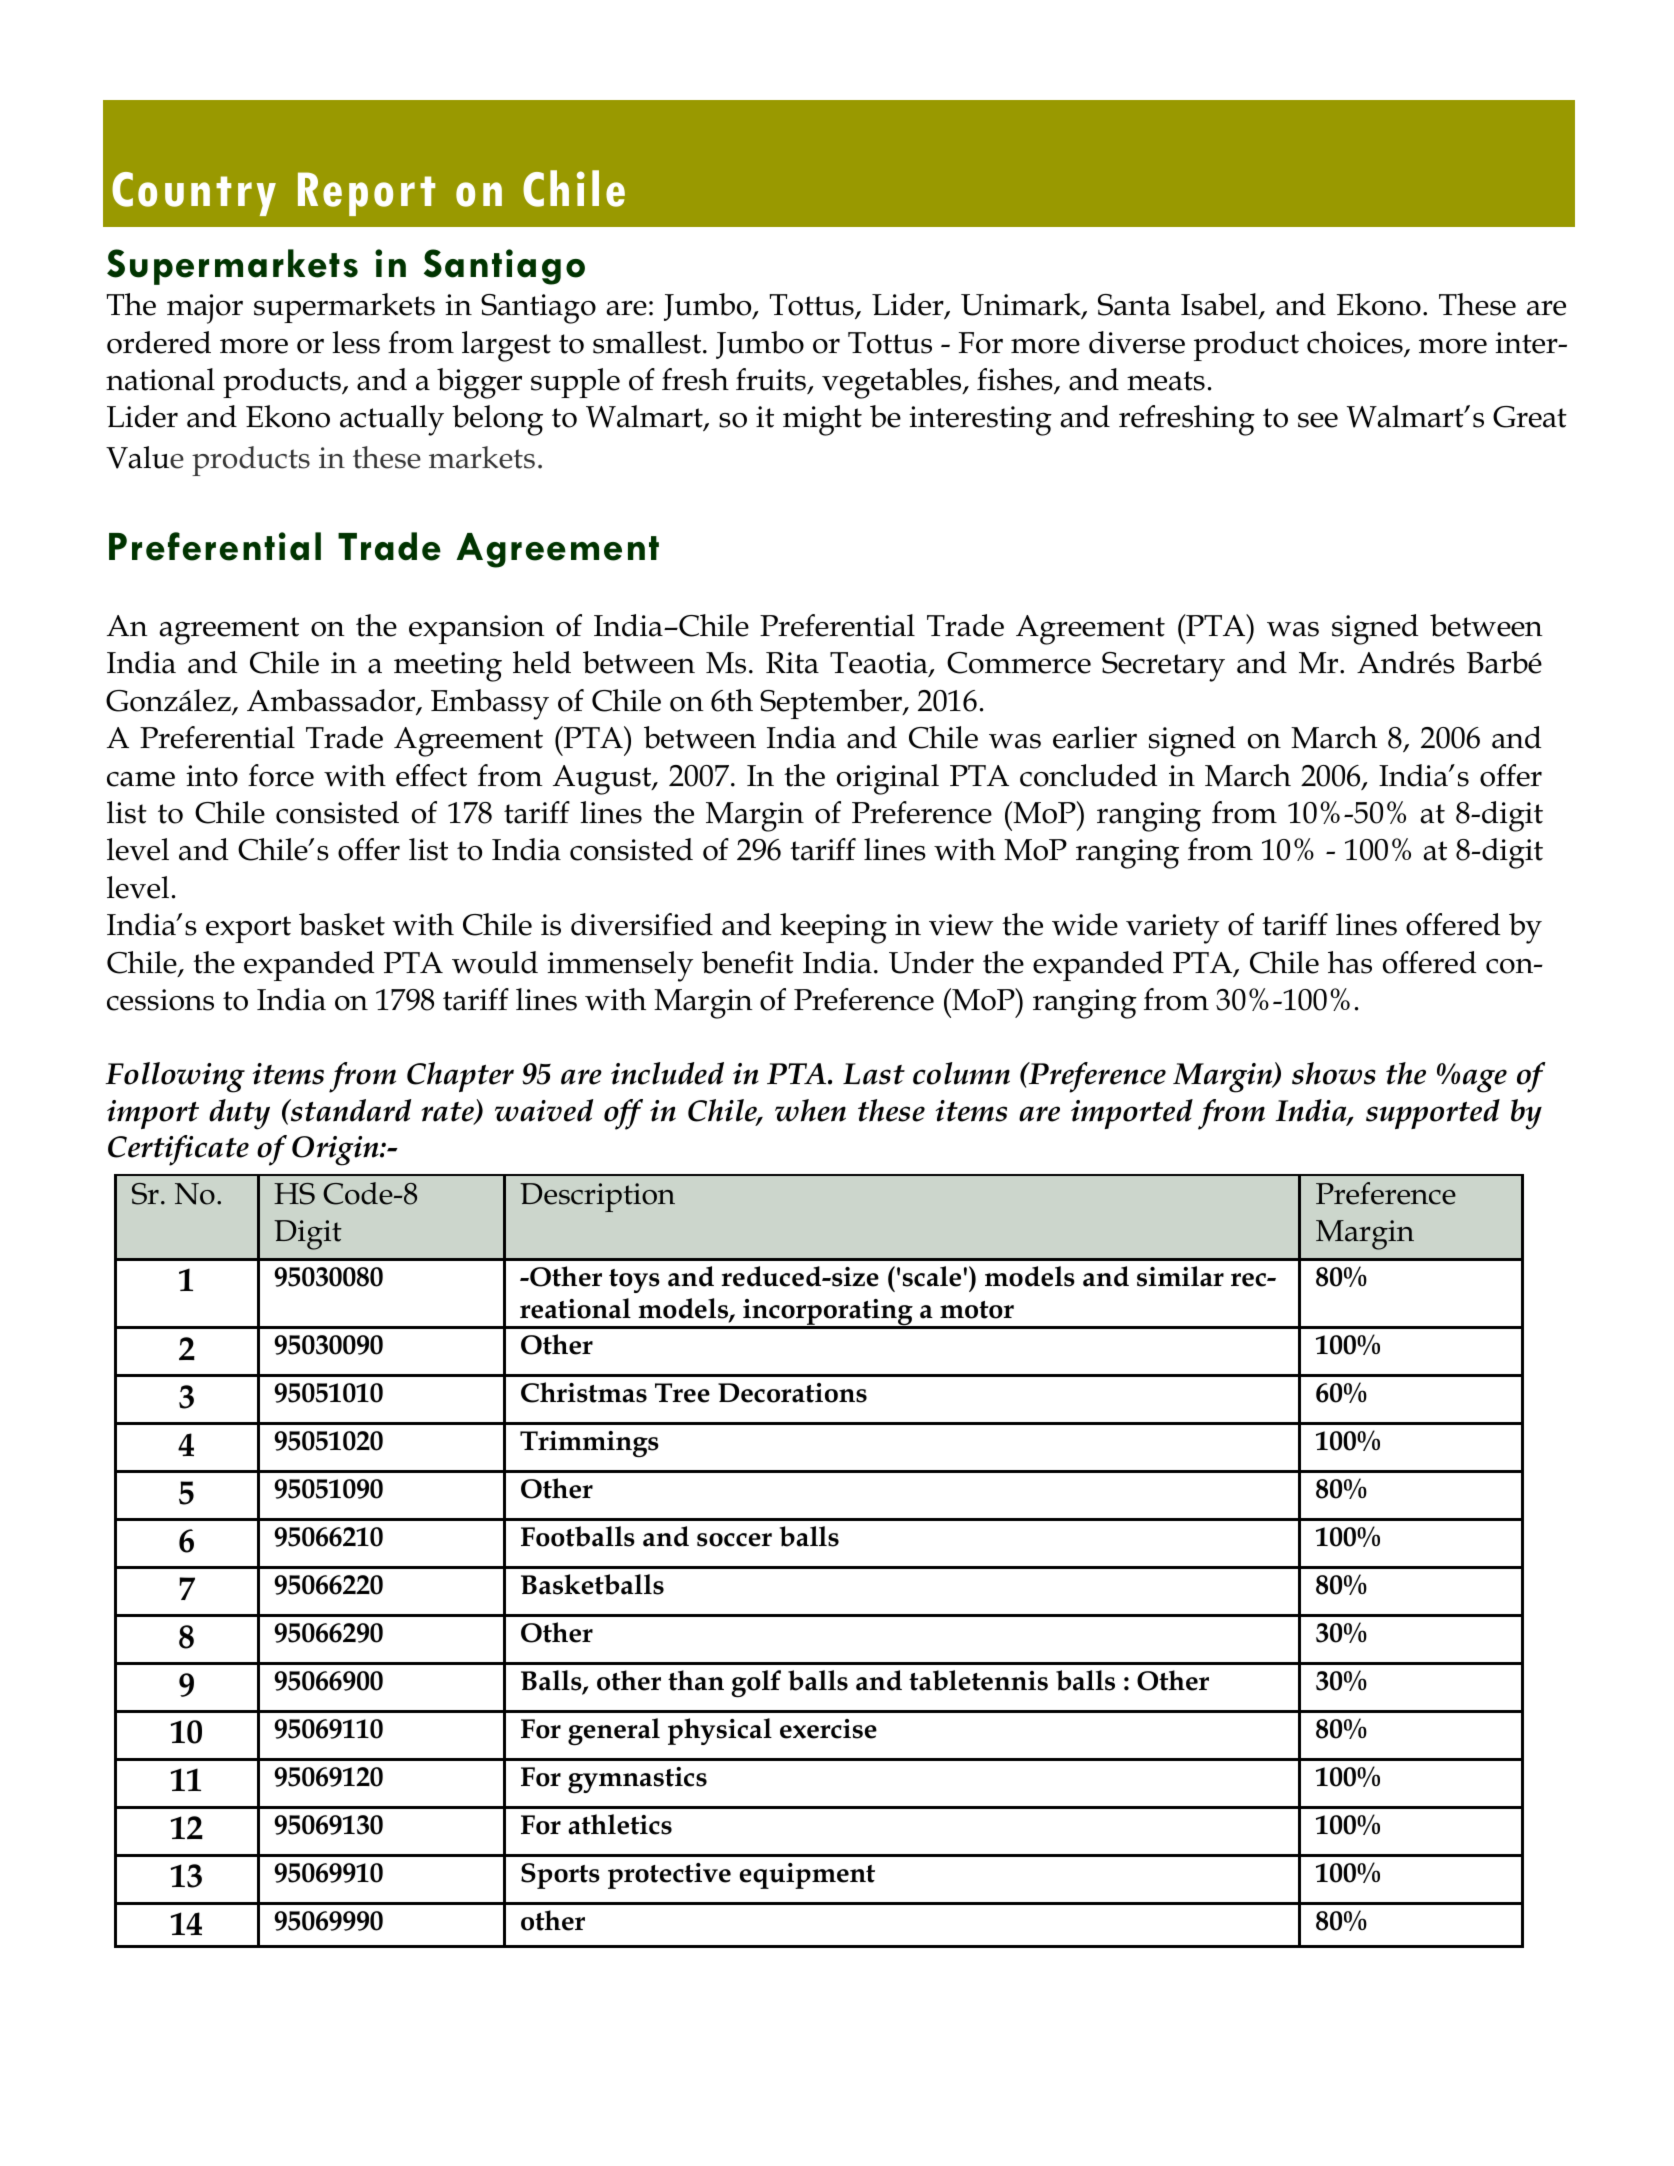  What do you see at coordinates (248, 929) in the screenshot?
I see `export` at bounding box center [248, 929].
